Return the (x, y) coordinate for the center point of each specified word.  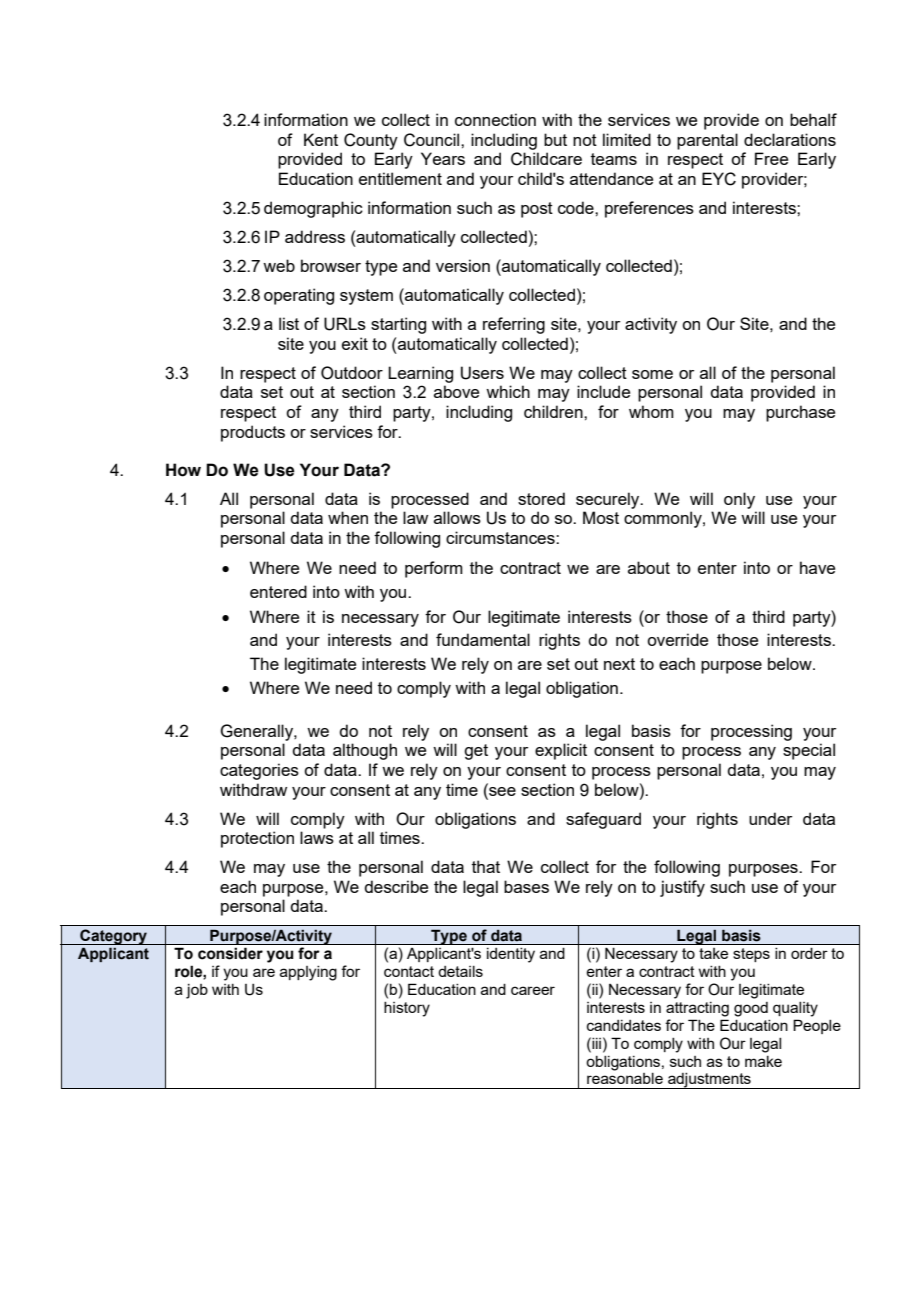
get (476, 752)
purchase (800, 413)
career (533, 990)
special (809, 751)
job (197, 991)
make (763, 1061)
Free (771, 158)
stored (541, 498)
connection (495, 119)
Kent (321, 139)
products (253, 433)
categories (259, 771)
